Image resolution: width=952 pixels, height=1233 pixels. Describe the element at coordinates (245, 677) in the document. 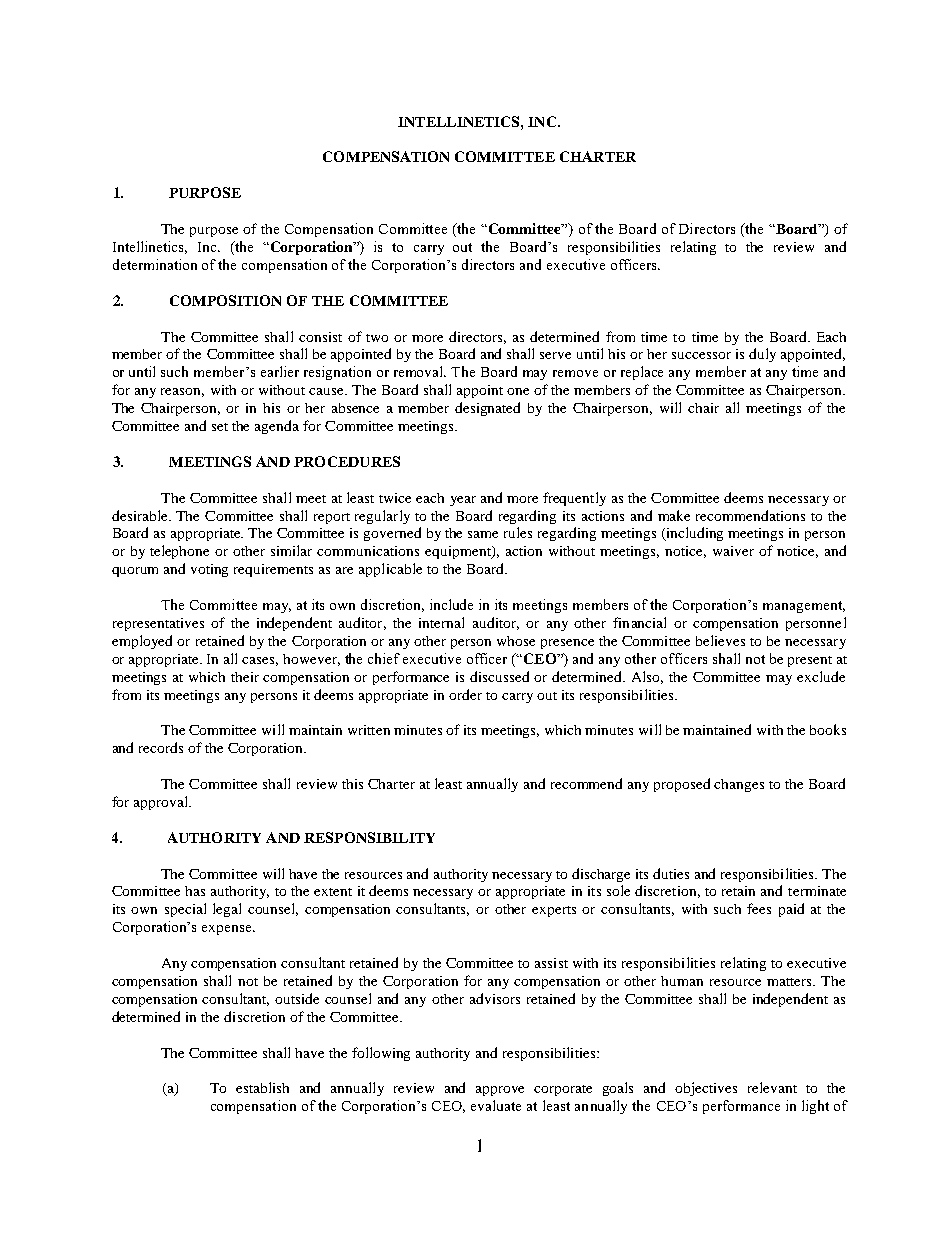

I see `their` at that location.
